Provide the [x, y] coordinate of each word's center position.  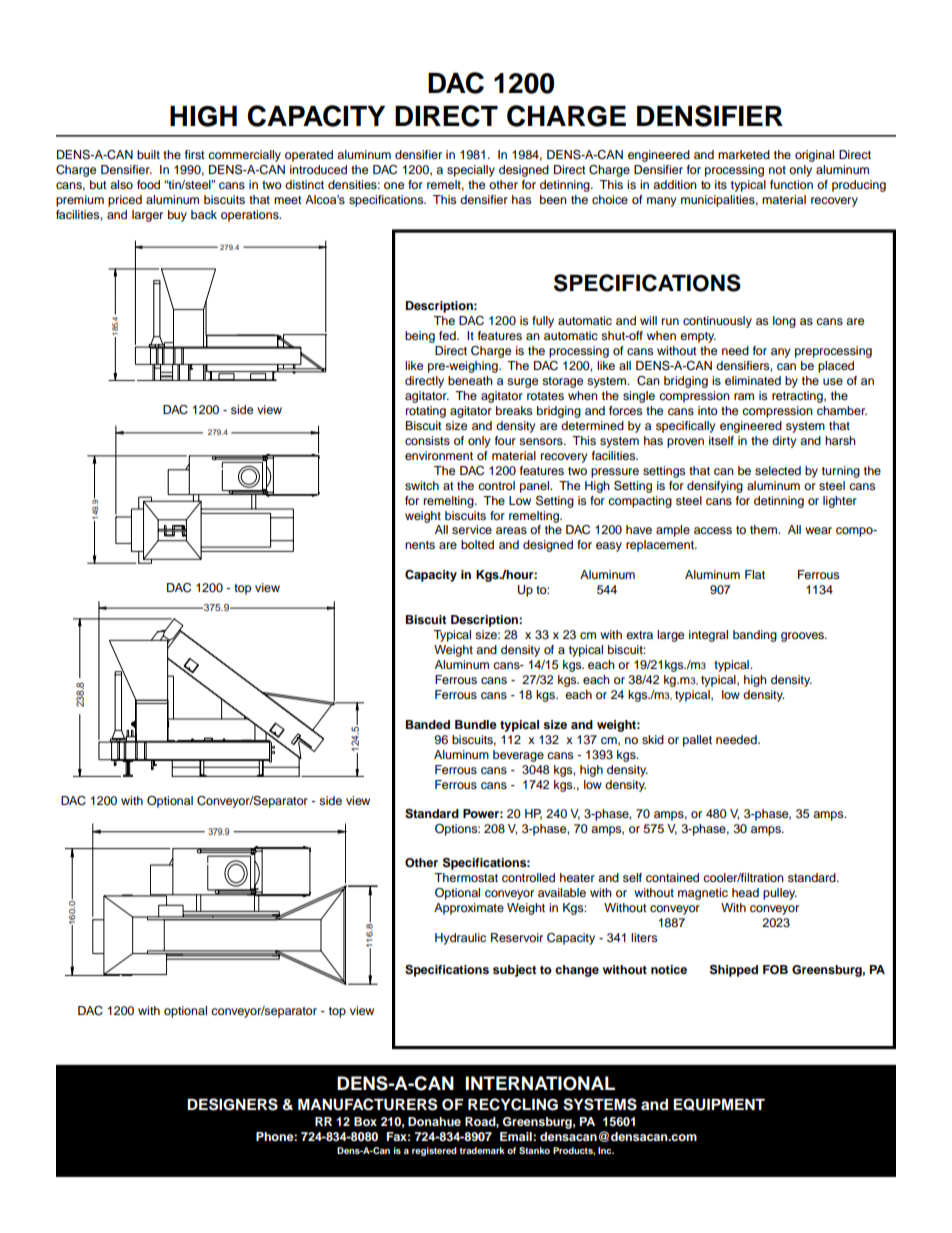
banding [755, 636]
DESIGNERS [232, 1104]
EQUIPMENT [719, 1104]
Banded [428, 724]
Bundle [476, 724]
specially [471, 171]
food [148, 184]
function [791, 184]
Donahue [434, 1121]
